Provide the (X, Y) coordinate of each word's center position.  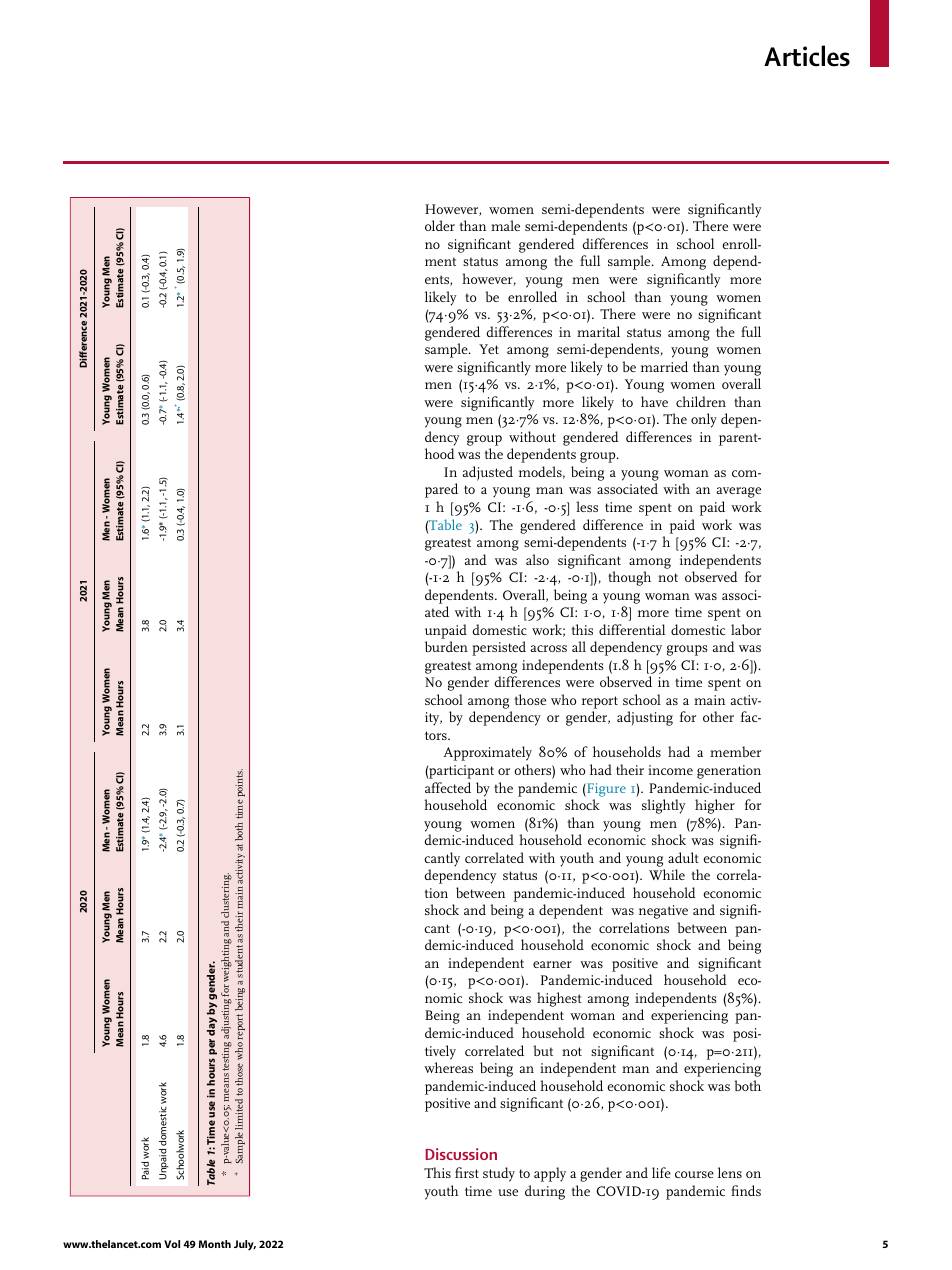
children (701, 401)
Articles (807, 56)
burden (446, 646)
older (440, 225)
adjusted (488, 473)
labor (746, 629)
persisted (499, 648)
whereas (448, 1067)
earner (552, 964)
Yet (489, 349)
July (245, 1245)
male (505, 225)
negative (663, 912)
